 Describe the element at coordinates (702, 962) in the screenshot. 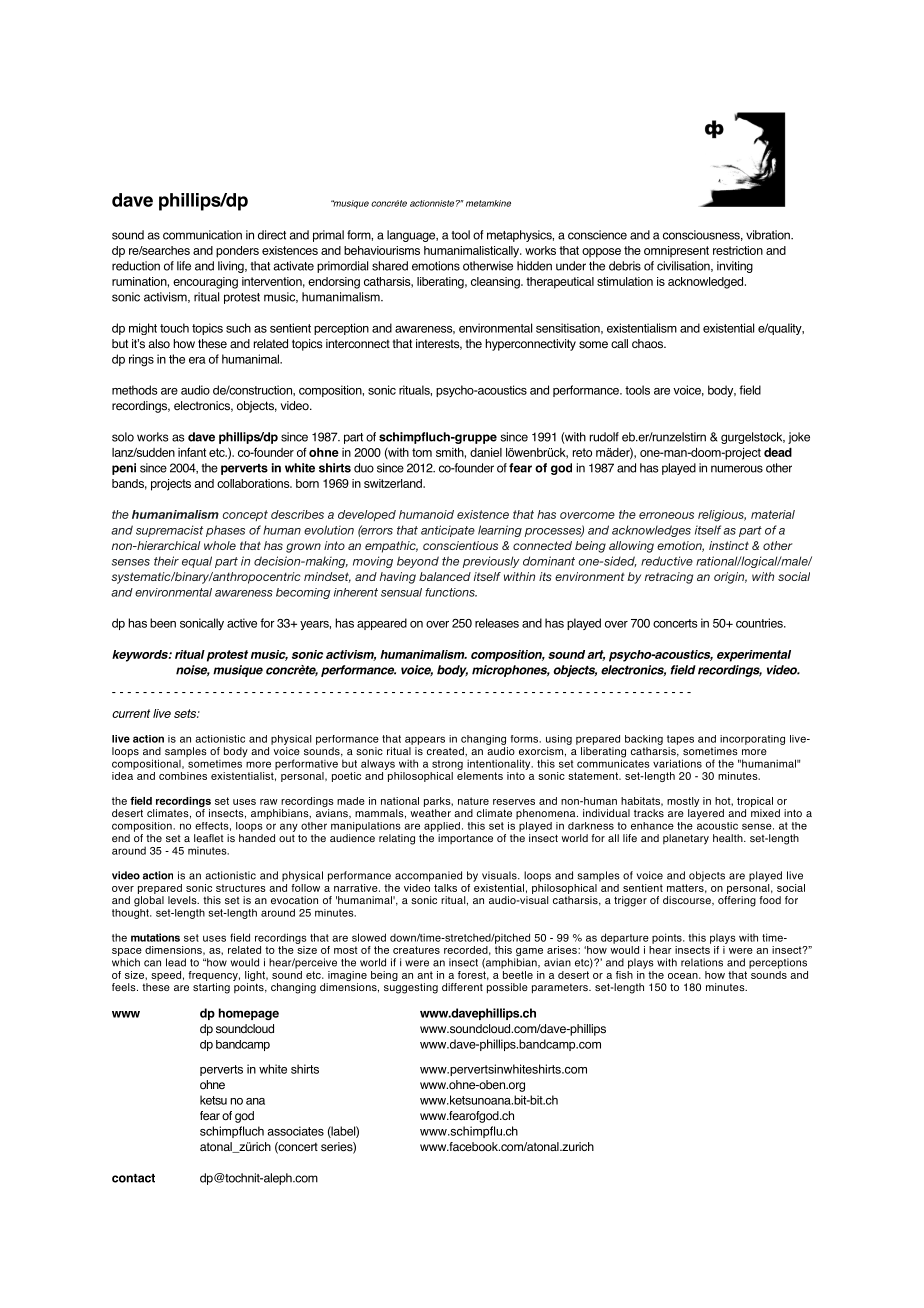

I see `relations` at that location.
